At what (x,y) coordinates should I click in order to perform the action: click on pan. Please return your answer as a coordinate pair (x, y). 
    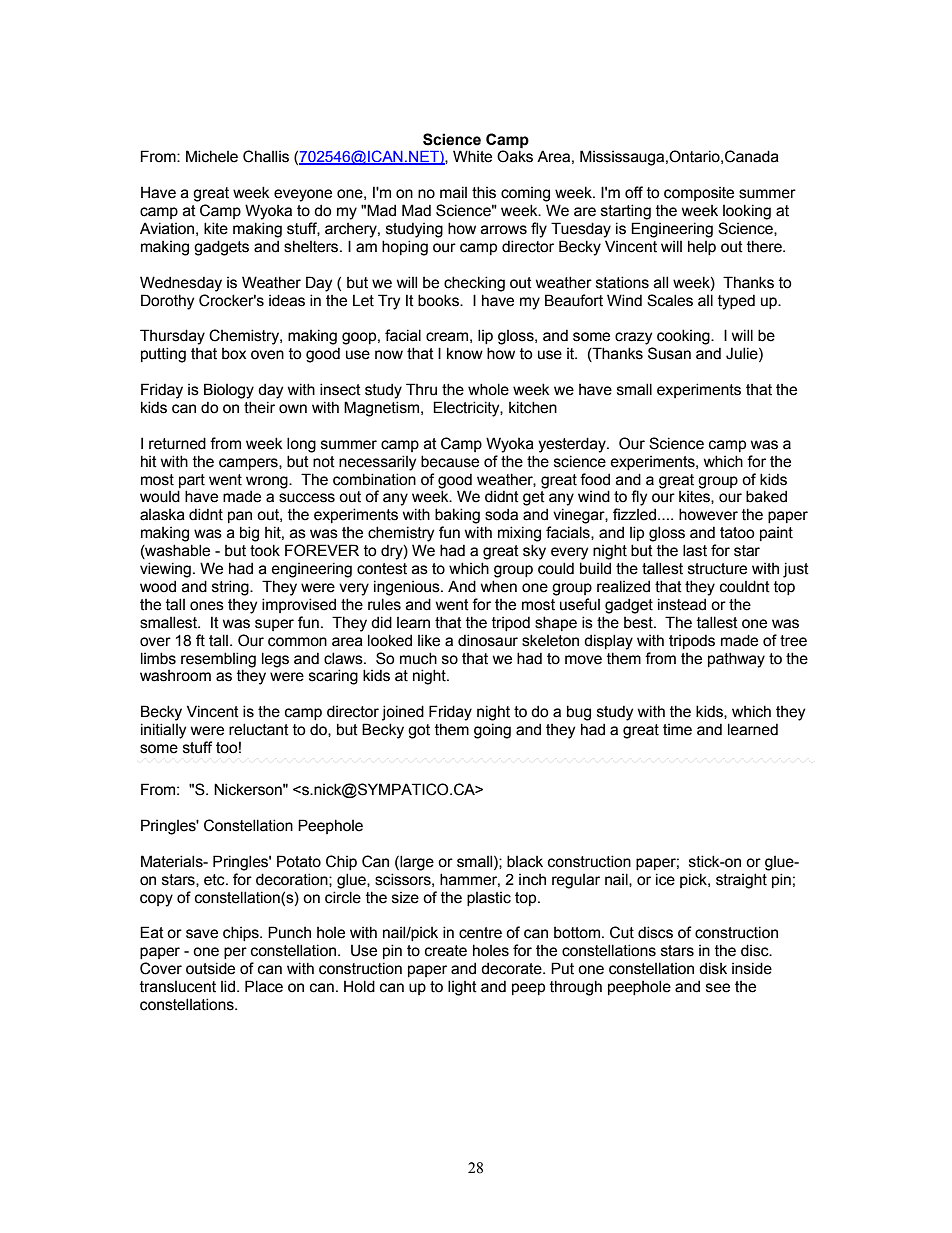
    Looking at the image, I should click on (240, 517).
